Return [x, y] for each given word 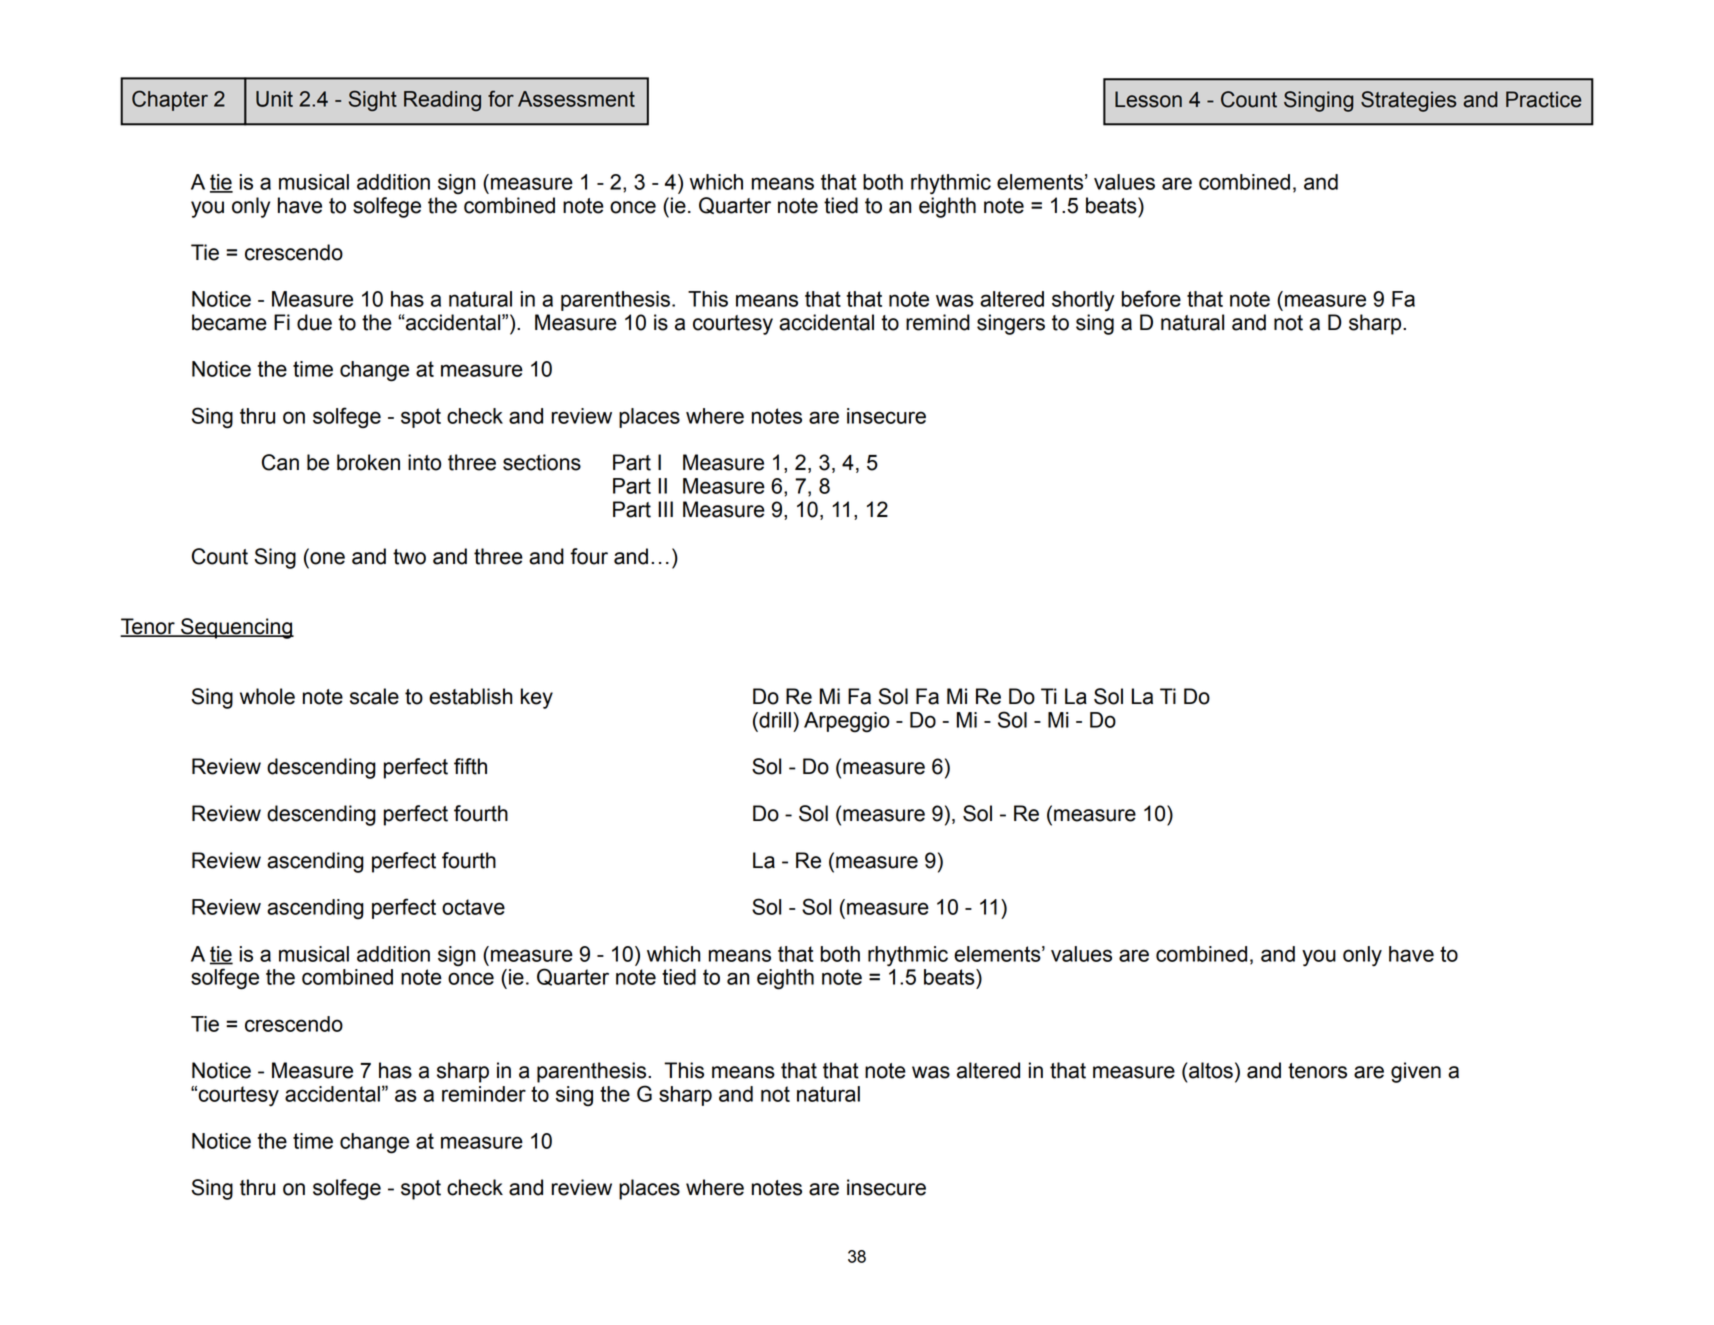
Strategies [1409, 101]
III [665, 509]
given [1416, 1072]
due [314, 322]
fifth [470, 766]
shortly [1083, 301]
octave [473, 907]
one [327, 558]
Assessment [576, 99]
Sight [373, 100]
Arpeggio [846, 722]
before [1151, 298]
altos [1210, 1070]
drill [774, 720]
